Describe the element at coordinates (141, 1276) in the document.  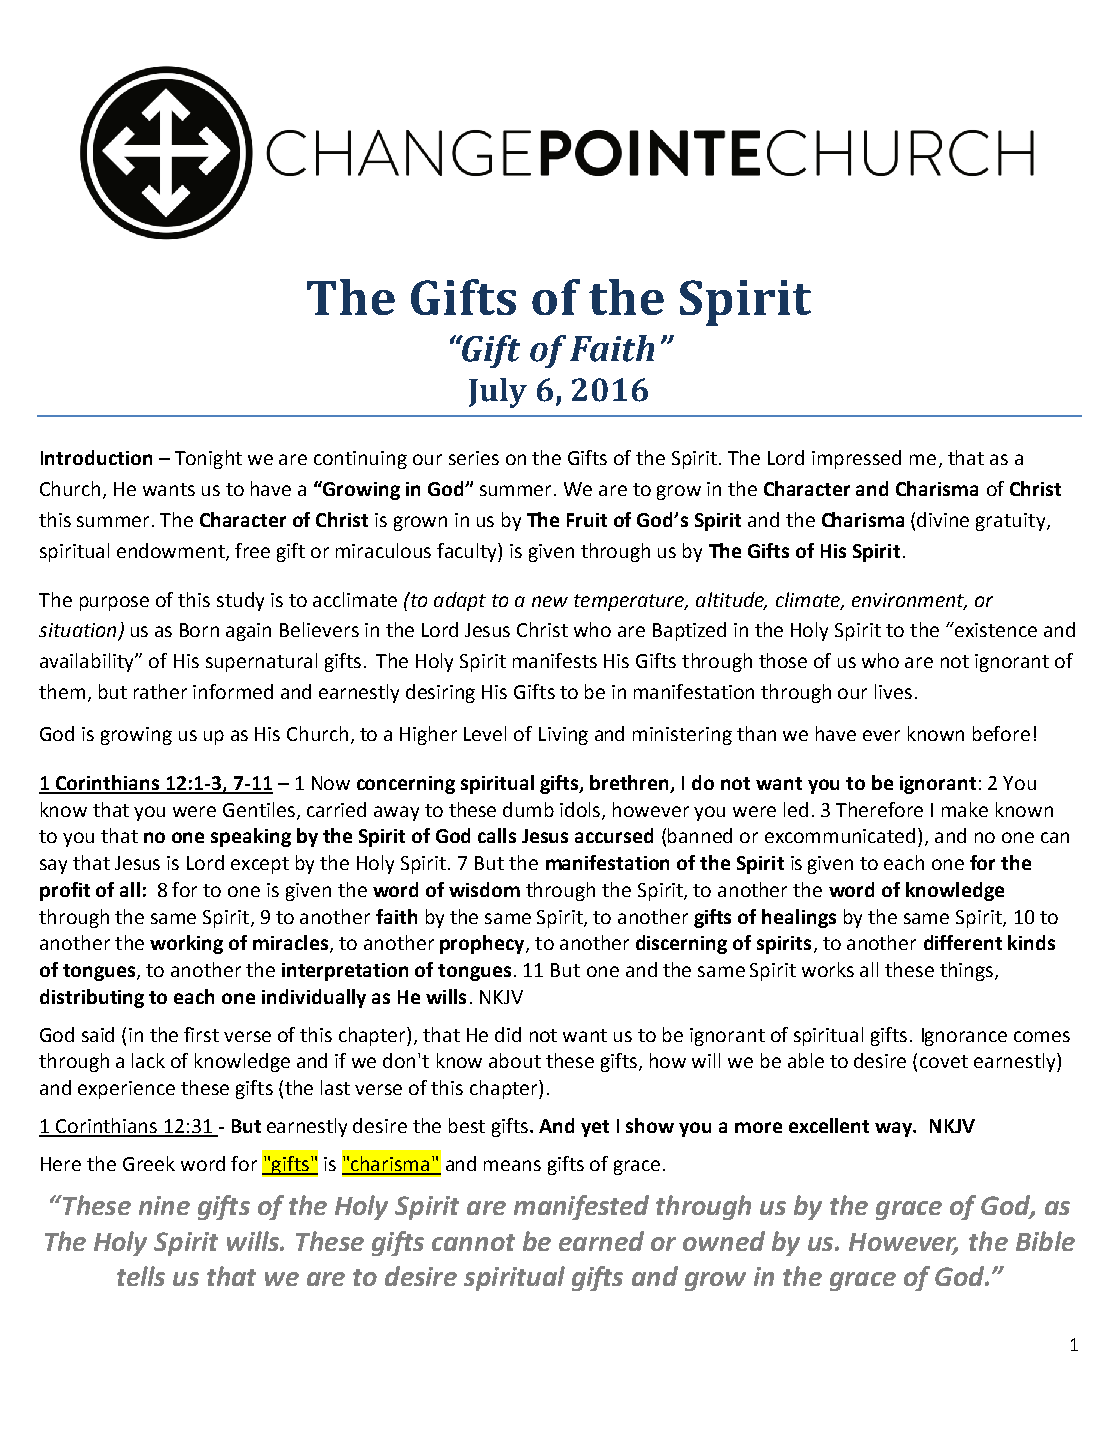
I see `tells` at that location.
